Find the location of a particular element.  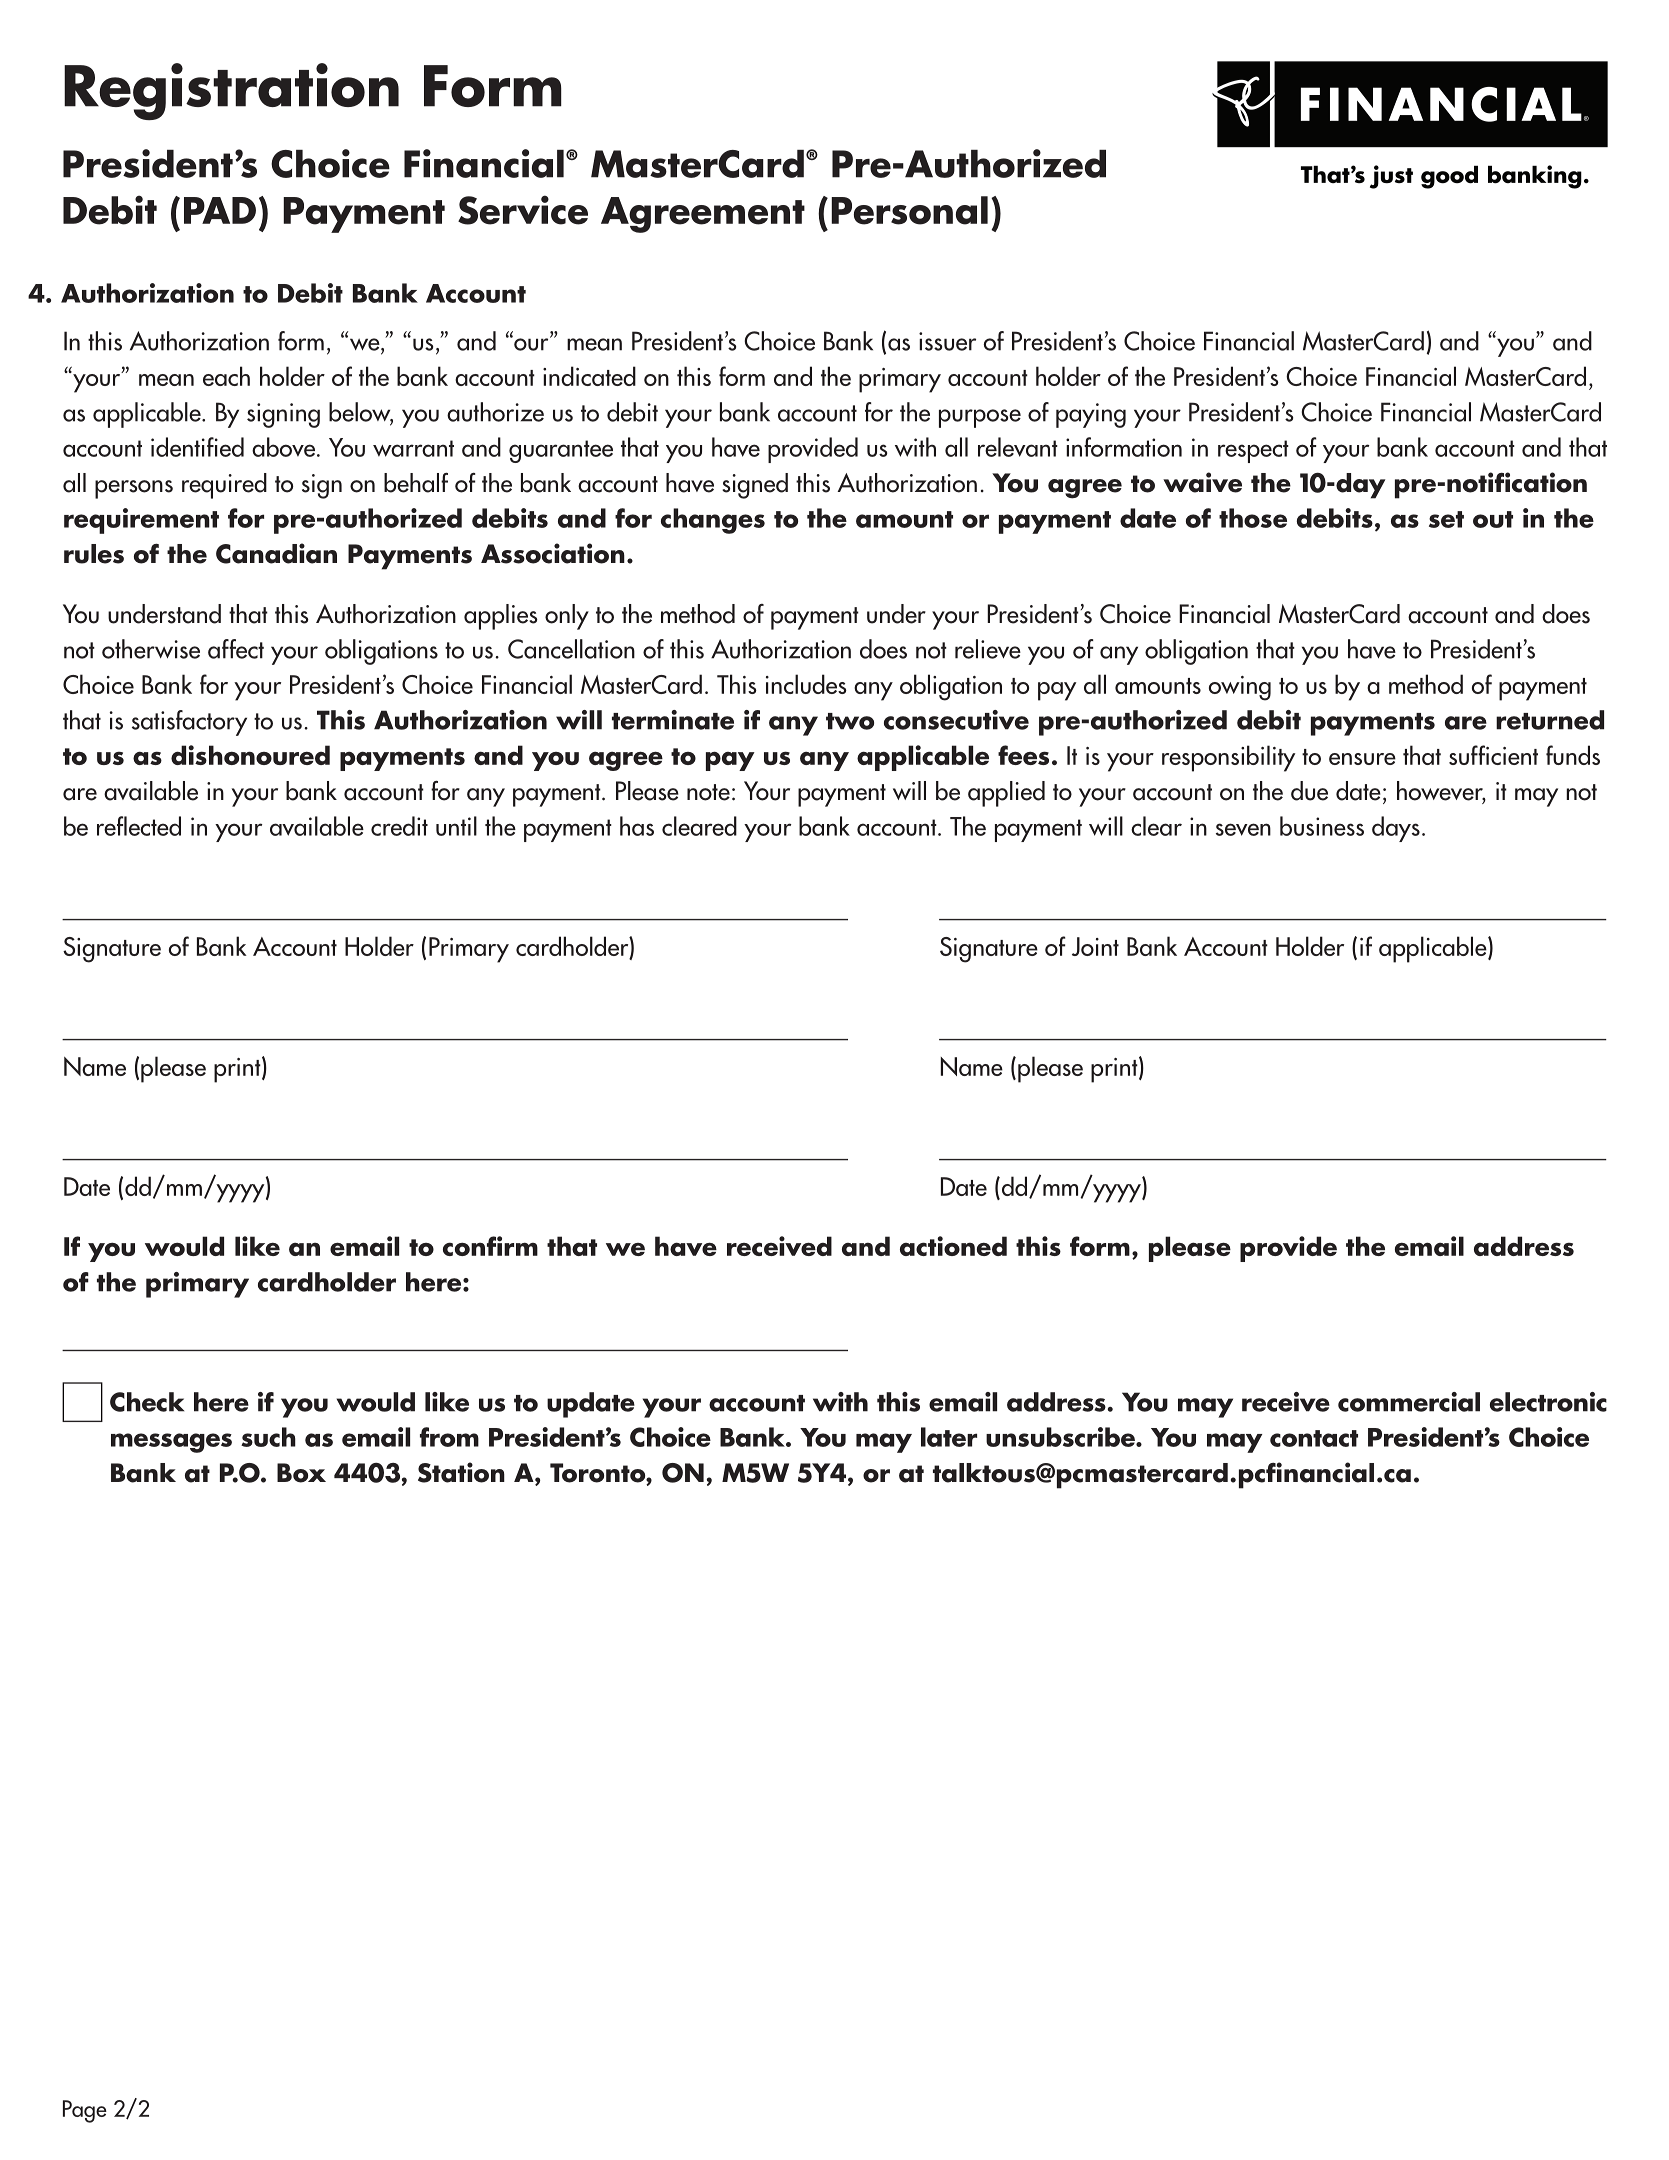

actioned is located at coordinates (953, 1246).
